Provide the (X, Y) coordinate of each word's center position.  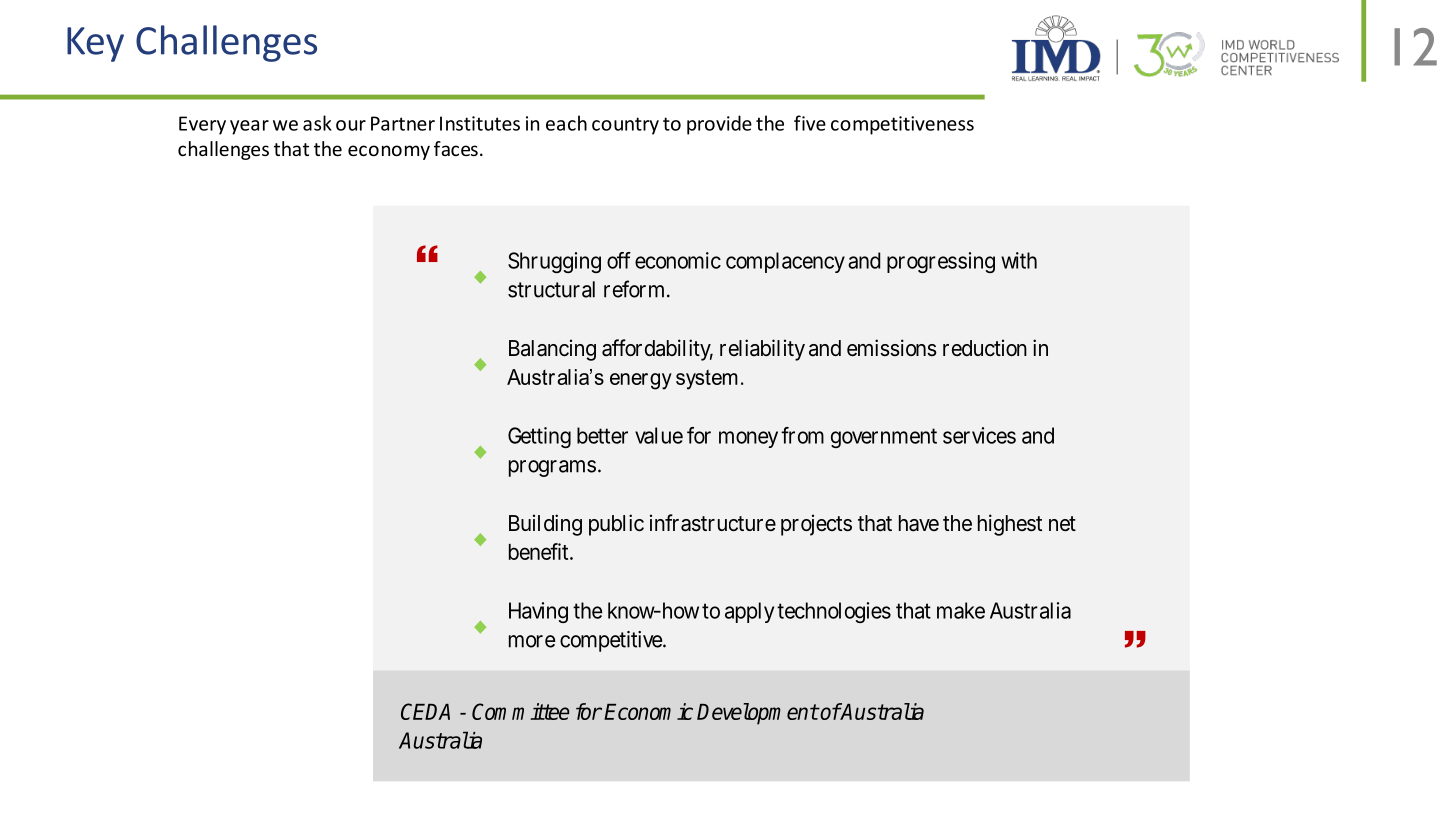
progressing (941, 262)
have (919, 523)
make (961, 610)
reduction (985, 347)
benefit (538, 551)
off (619, 260)
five (810, 123)
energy (641, 381)
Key (95, 44)
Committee (520, 711)
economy (389, 152)
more (532, 641)
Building (545, 525)
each (566, 123)
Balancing (552, 350)
